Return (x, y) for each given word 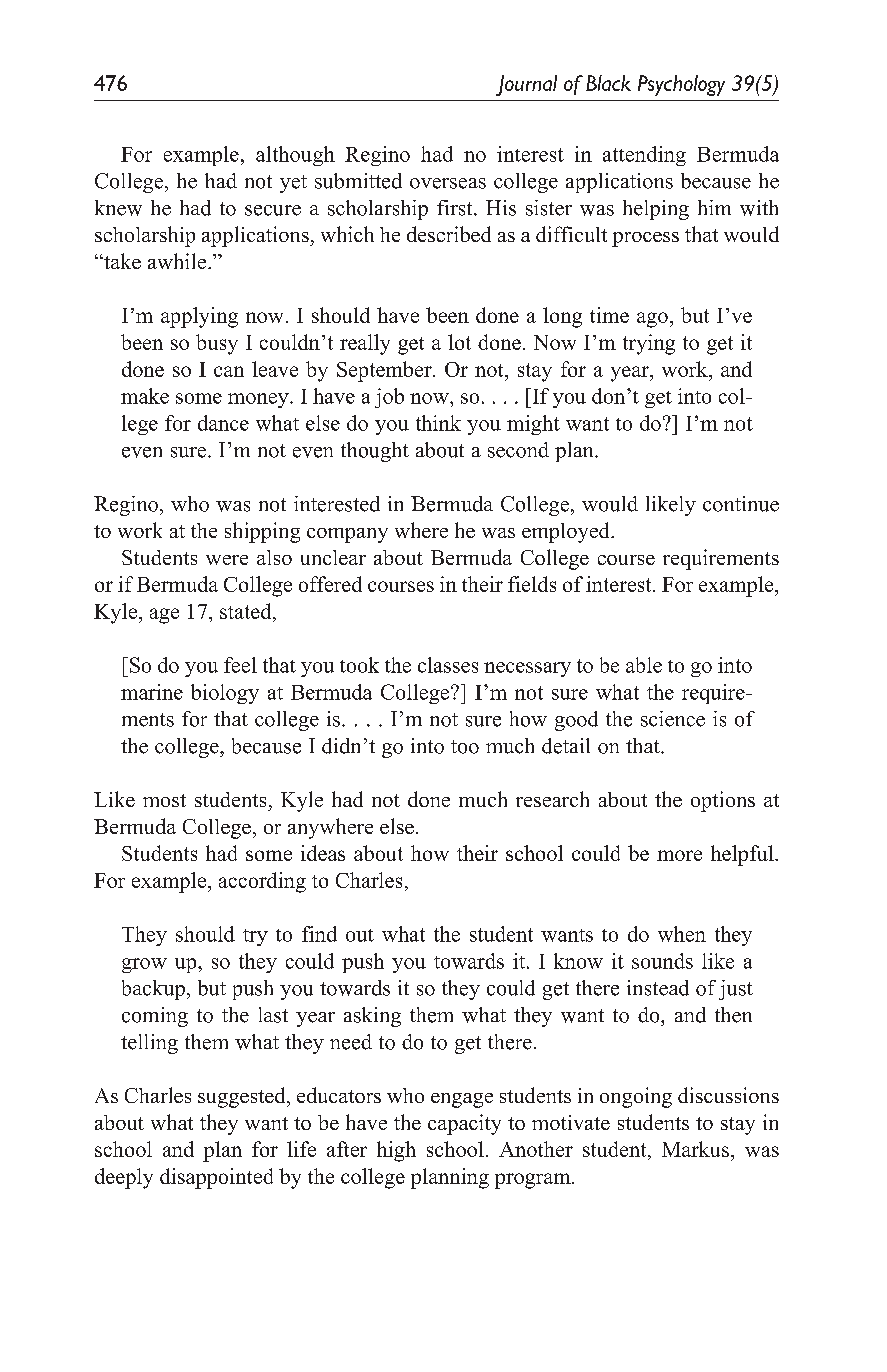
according (262, 882)
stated (247, 612)
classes (448, 665)
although (295, 156)
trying (649, 344)
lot (459, 342)
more (679, 855)
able (644, 665)
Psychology (681, 85)
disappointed (216, 1178)
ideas (323, 853)
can (229, 371)
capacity (464, 1124)
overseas (448, 183)
